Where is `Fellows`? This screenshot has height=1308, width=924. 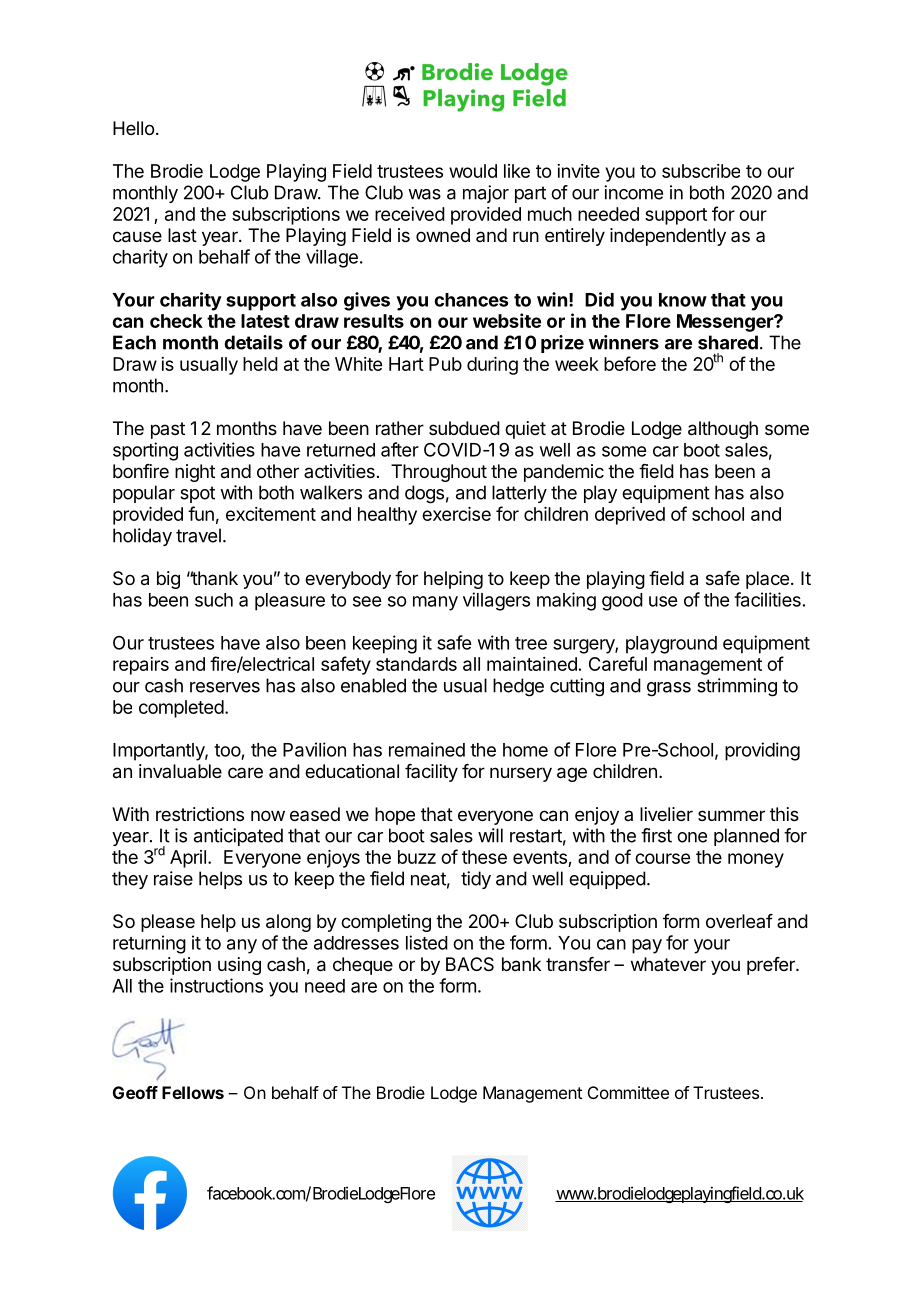
Fellows is located at coordinates (193, 1092).
